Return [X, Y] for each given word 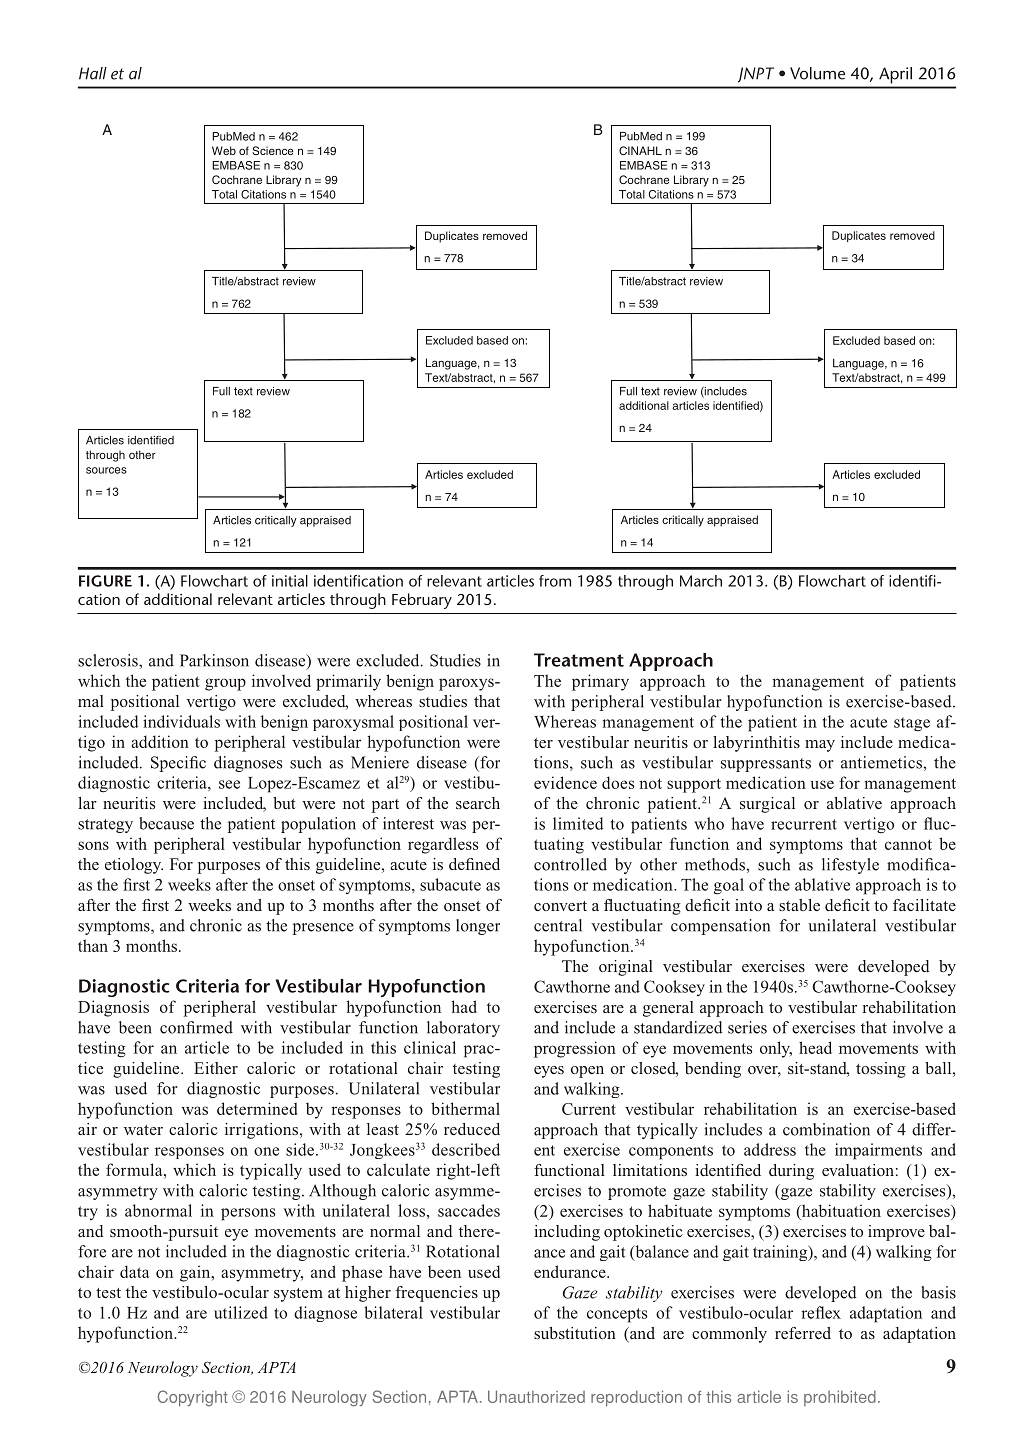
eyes [549, 1072]
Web [224, 150]
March [701, 581]
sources [106, 470]
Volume [817, 73]
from [555, 581]
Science [272, 150]
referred [803, 1333]
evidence [565, 782]
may [820, 746]
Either [216, 1068]
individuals [181, 721]
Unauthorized [536, 1396]
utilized [241, 1312]
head [815, 1047]
